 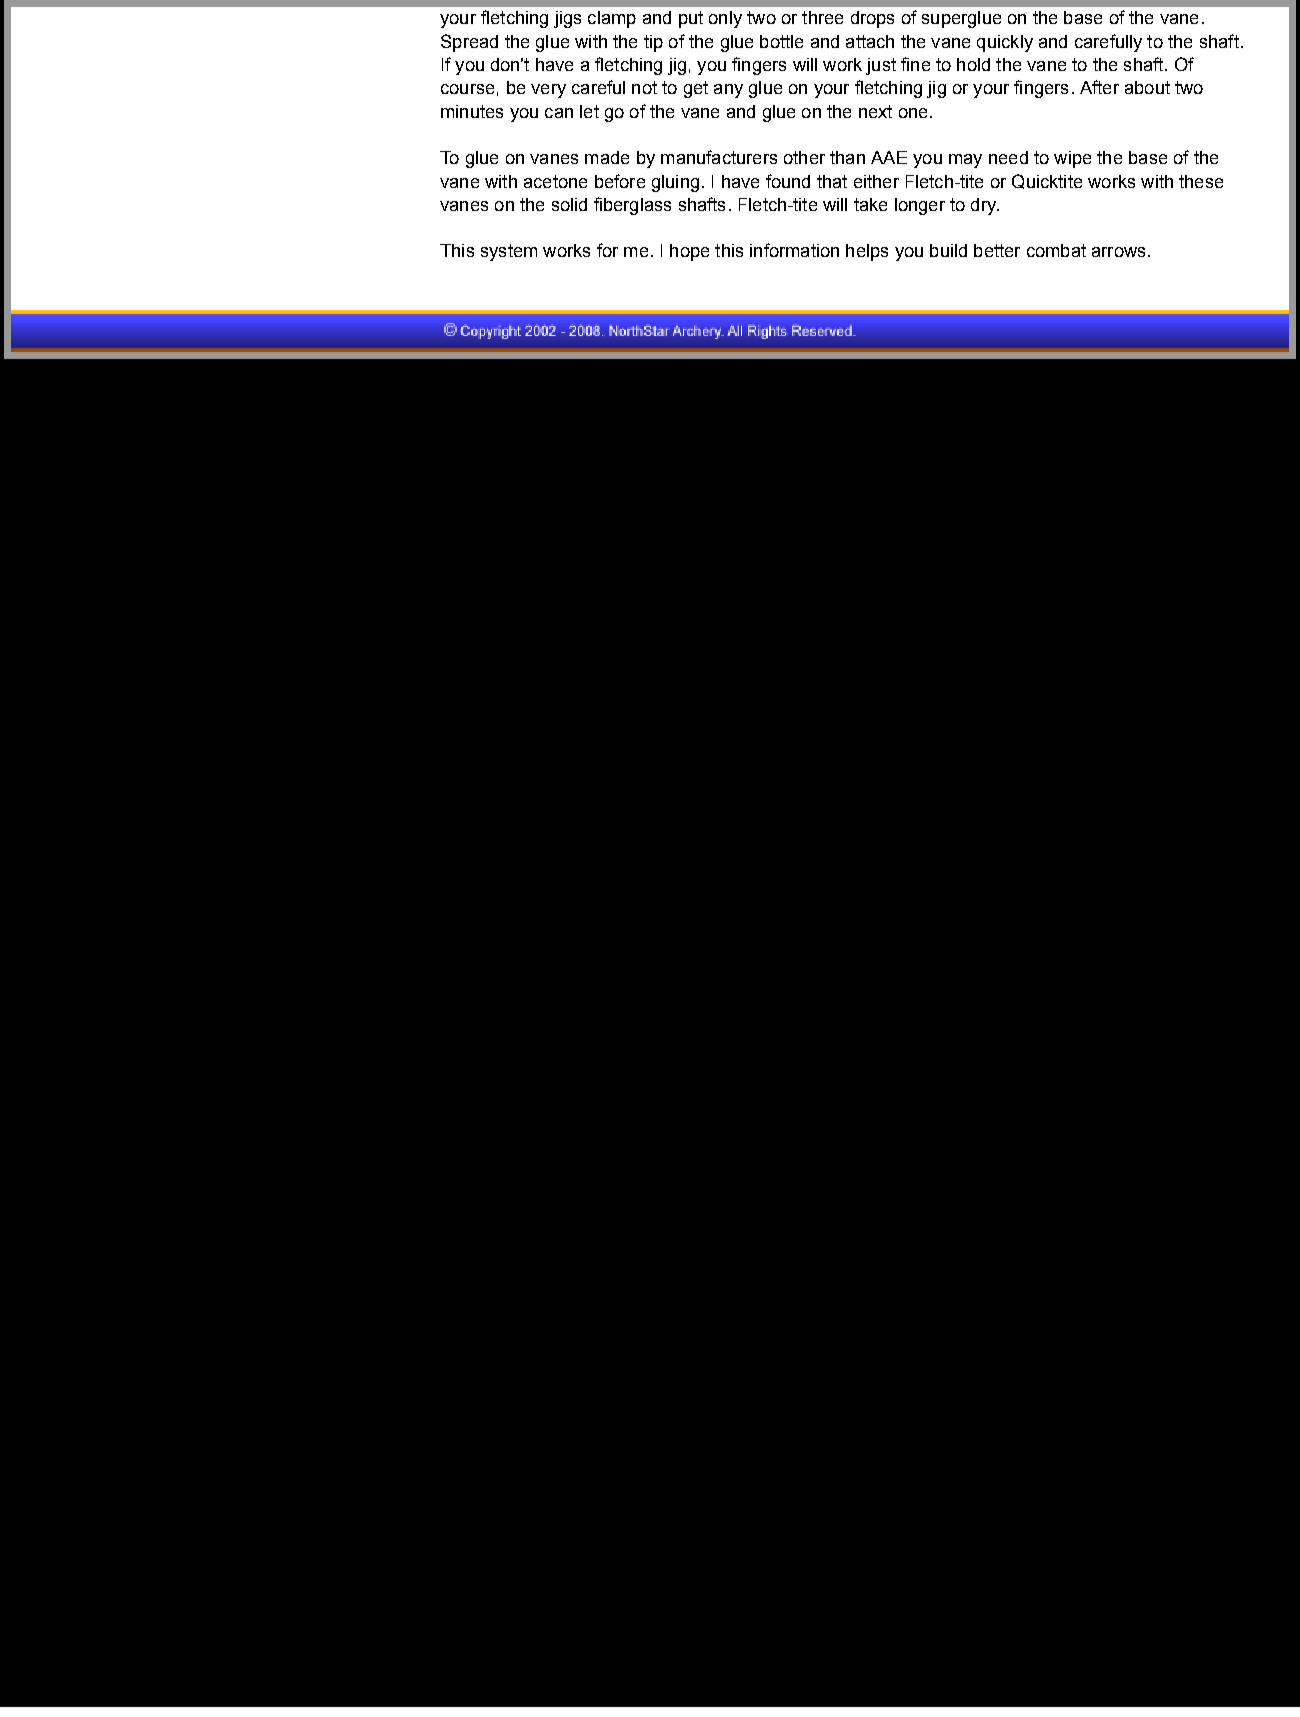 What do you see at coordinates (1072, 159) in the screenshot?
I see `wipe` at bounding box center [1072, 159].
